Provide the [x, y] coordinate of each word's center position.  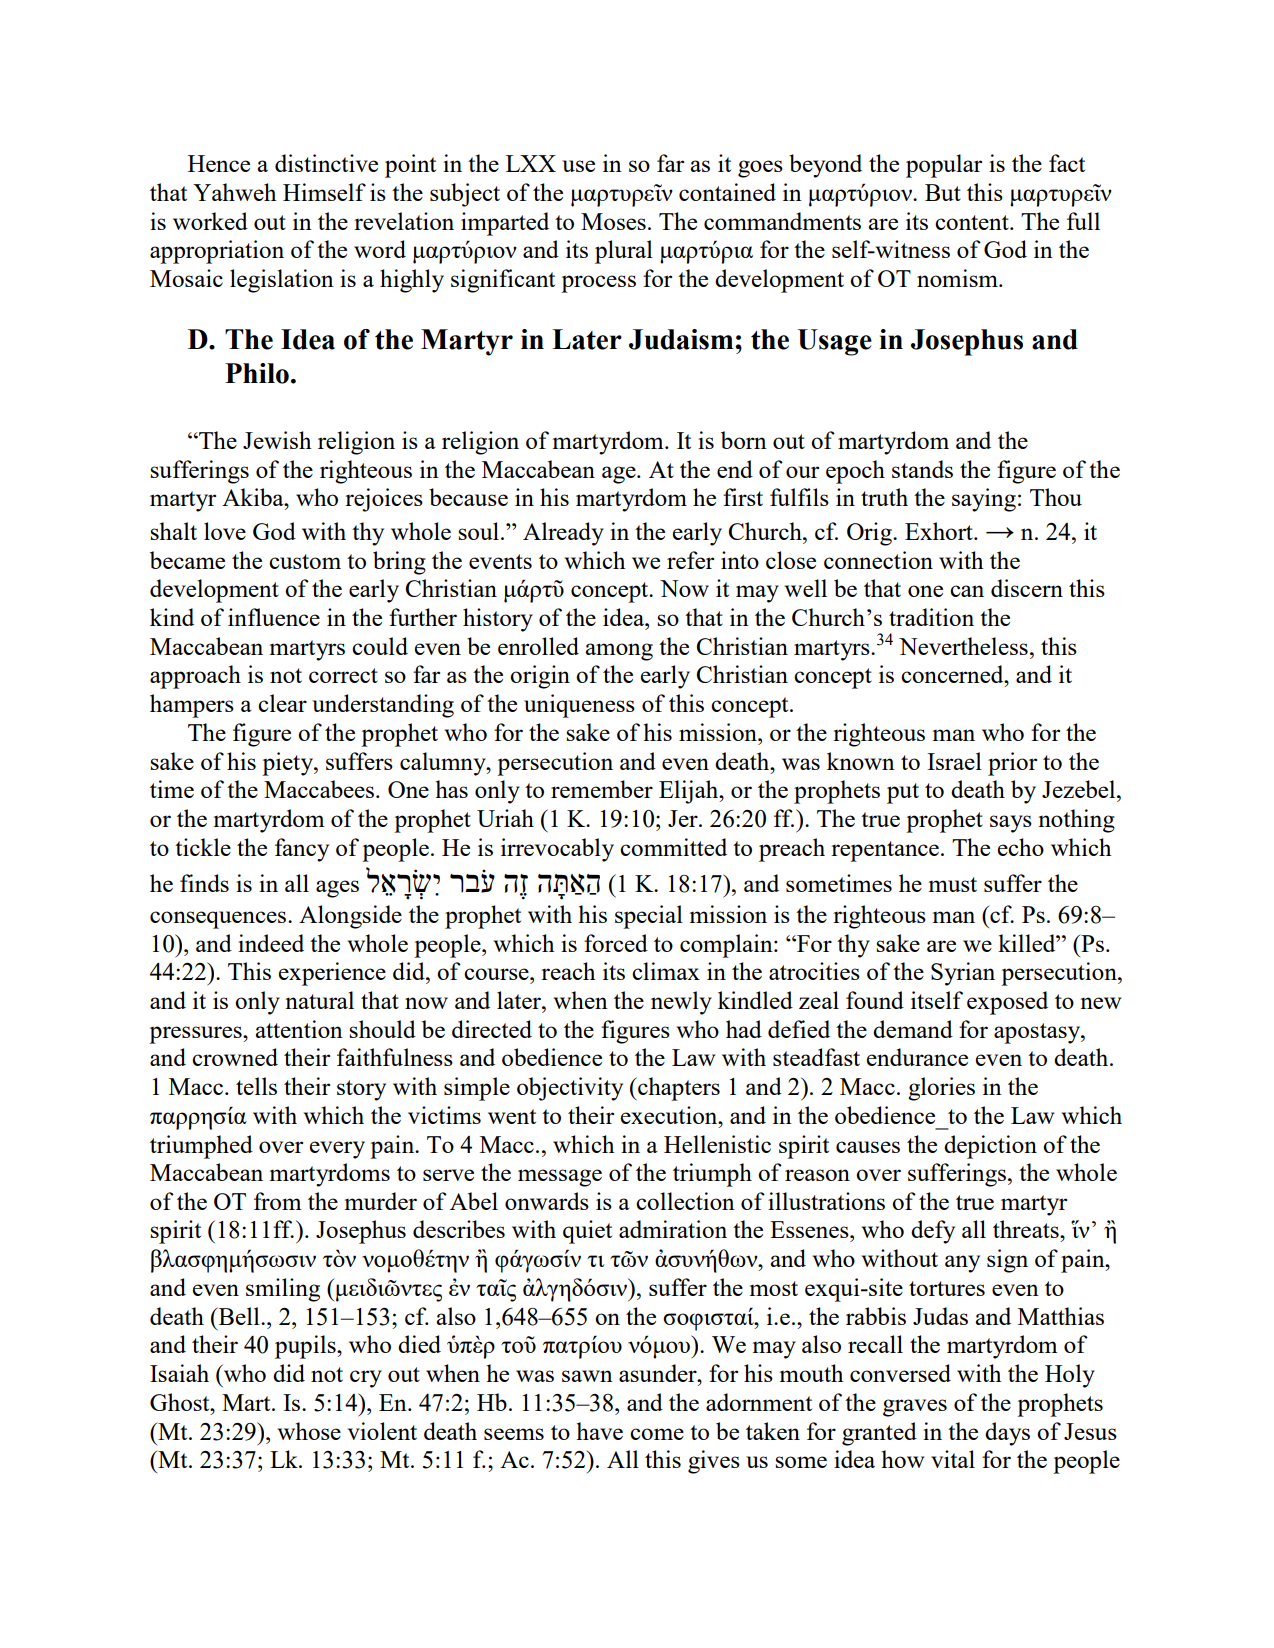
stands [922, 469]
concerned [953, 674]
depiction [990, 1147]
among [619, 652]
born [744, 440]
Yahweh [234, 192]
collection [685, 1201]
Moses [613, 221]
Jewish [277, 440]
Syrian [963, 974]
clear [282, 703]
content [973, 222]
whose [309, 1431]
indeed [271, 943]
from [277, 1201]
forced [616, 943]
